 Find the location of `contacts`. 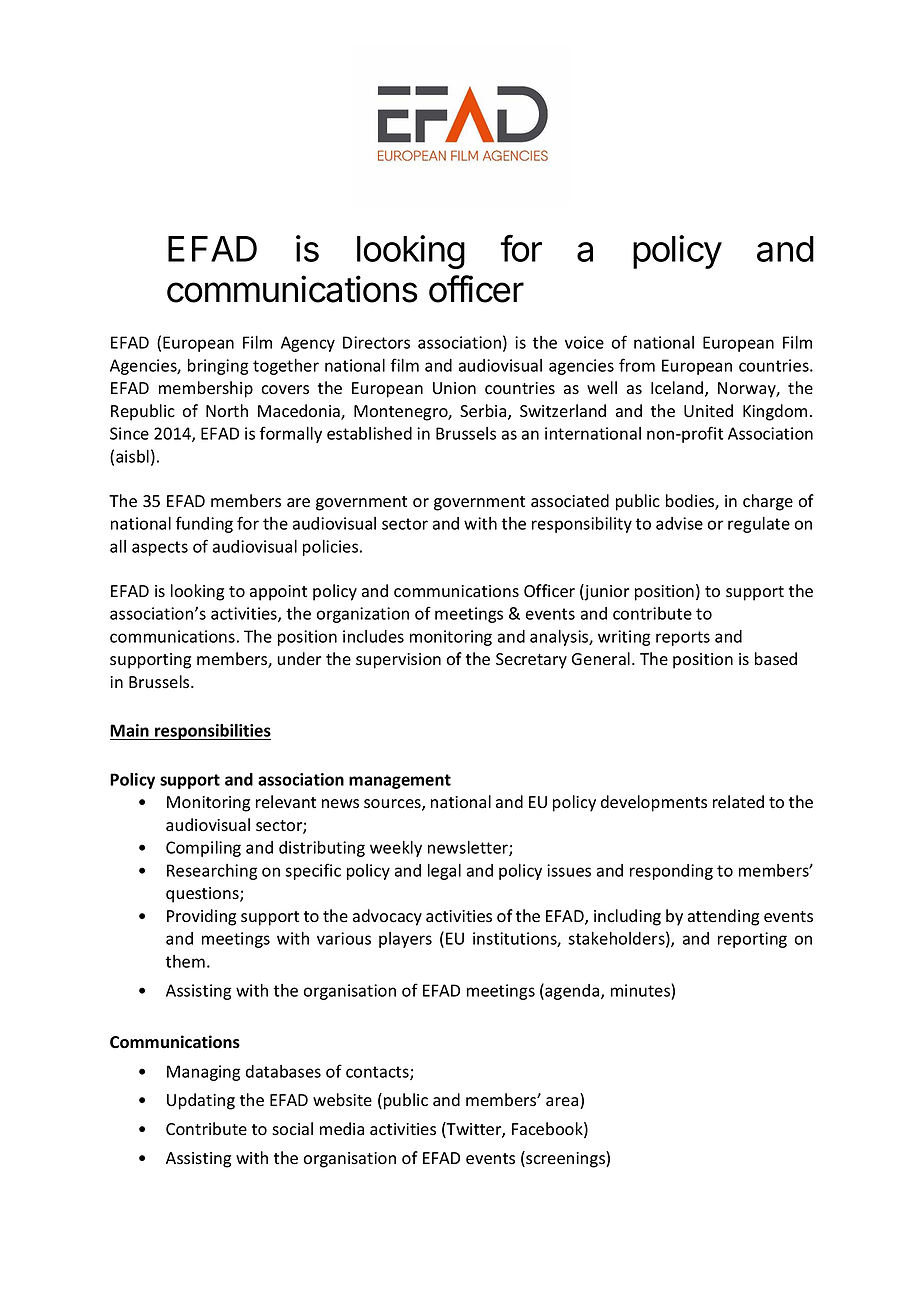

contacts is located at coordinates (378, 1073).
